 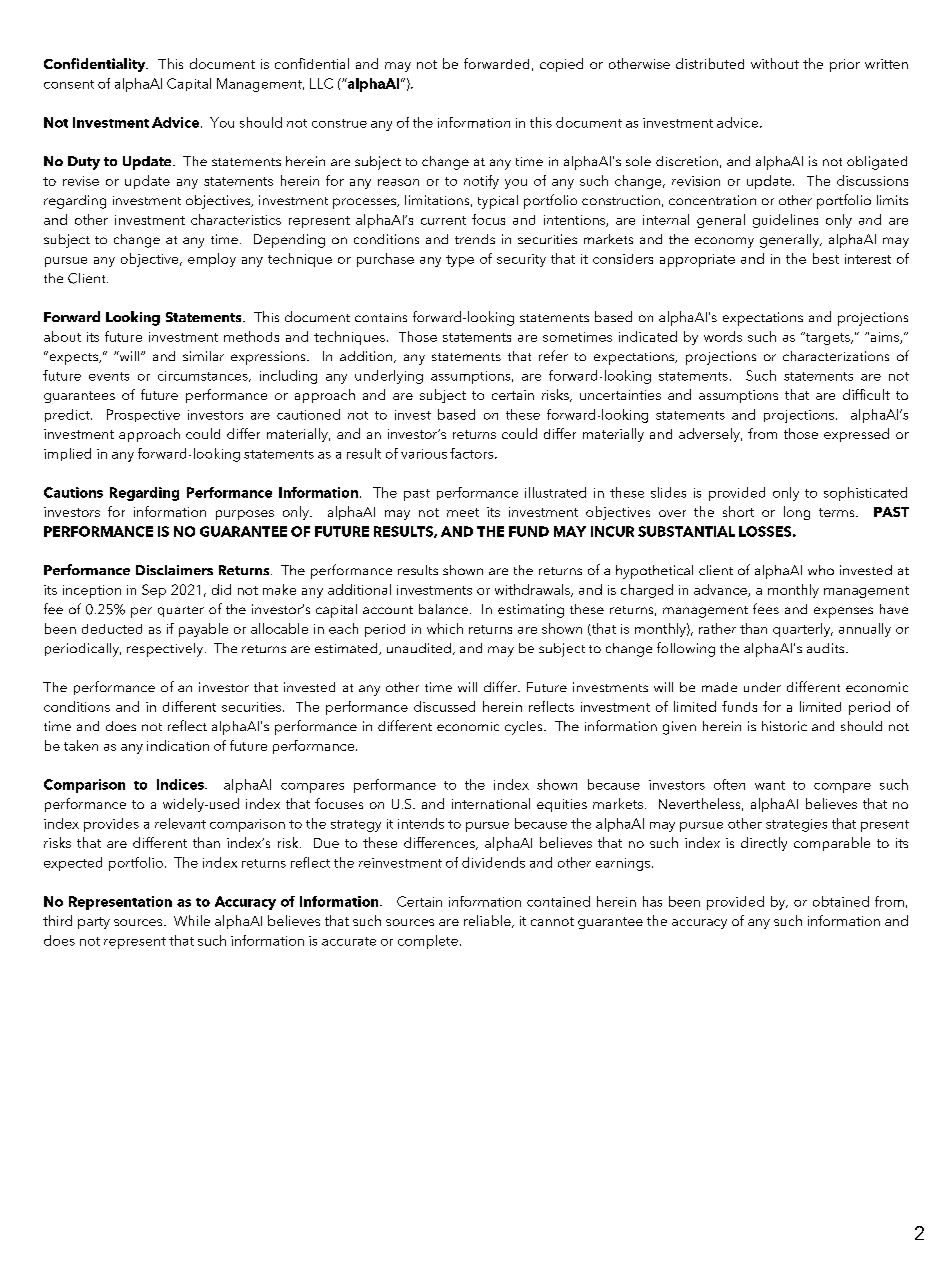 What do you see at coordinates (203, 356) in the screenshot?
I see `similar` at bounding box center [203, 356].
